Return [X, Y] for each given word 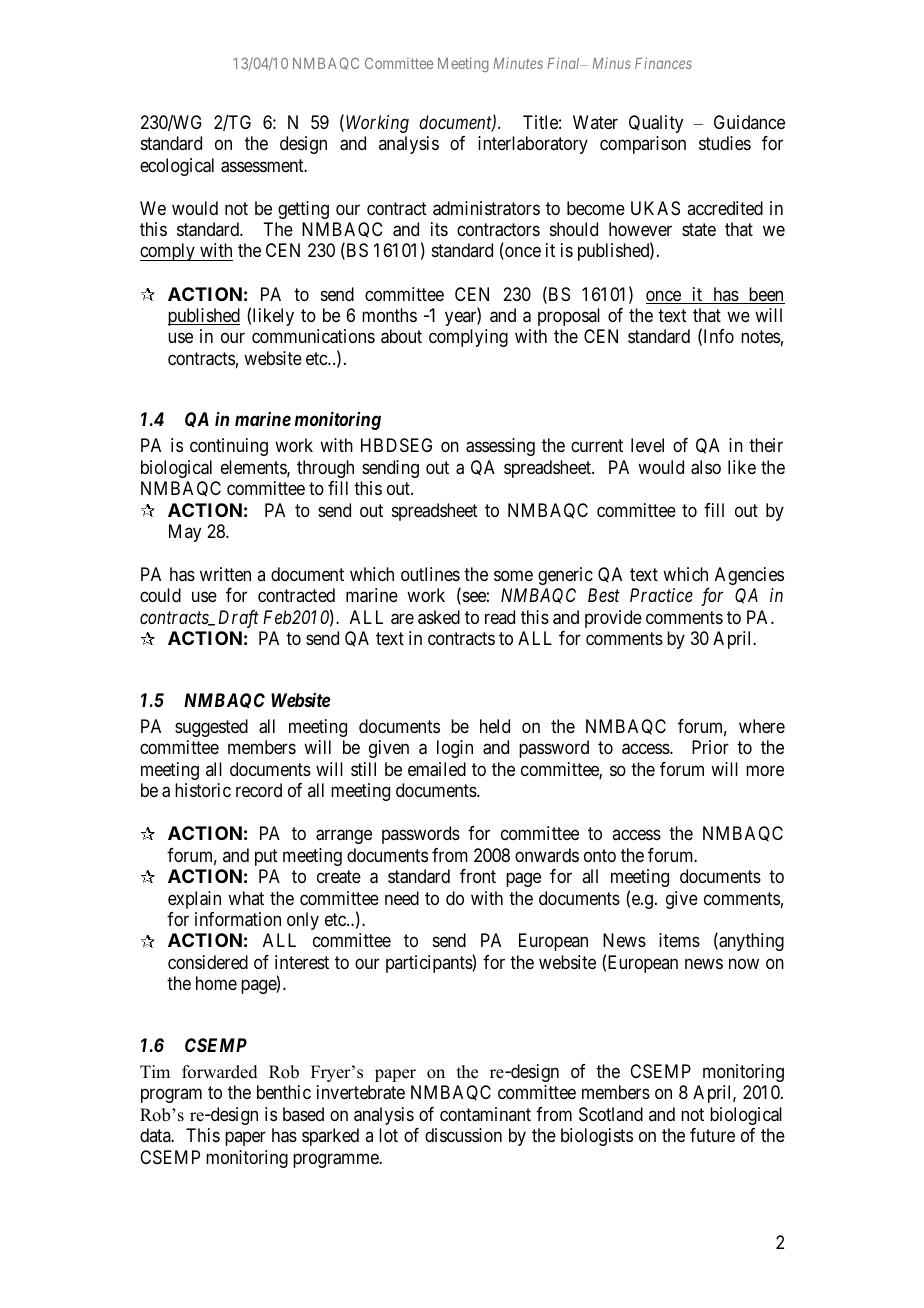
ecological [177, 167]
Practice [661, 595]
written [225, 574]
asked [439, 617]
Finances [663, 63]
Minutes [518, 63]
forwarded [220, 1072]
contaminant [485, 1114]
